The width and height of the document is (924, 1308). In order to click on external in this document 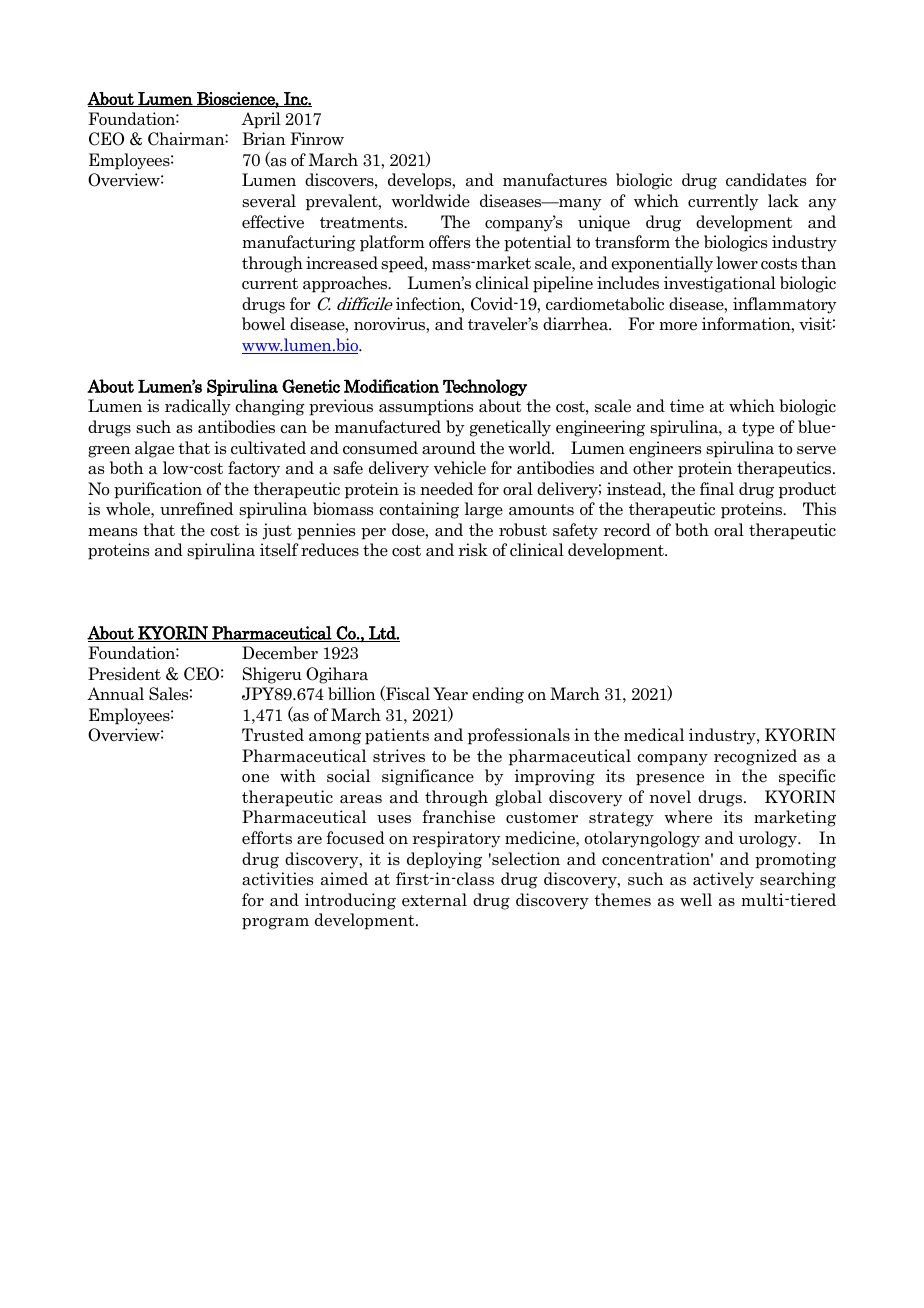, I will do `click(434, 900)`.
